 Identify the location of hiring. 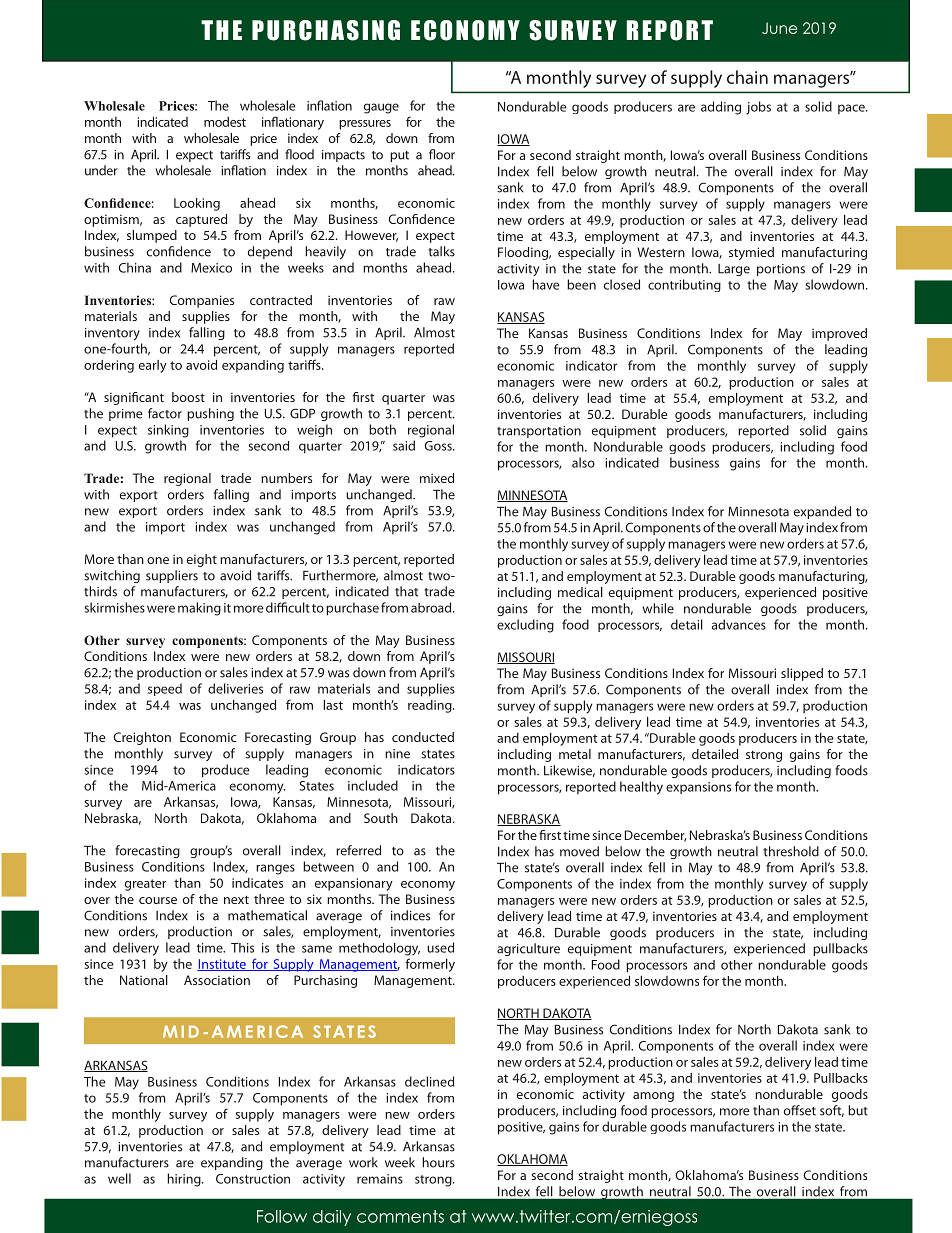
(185, 1180).
